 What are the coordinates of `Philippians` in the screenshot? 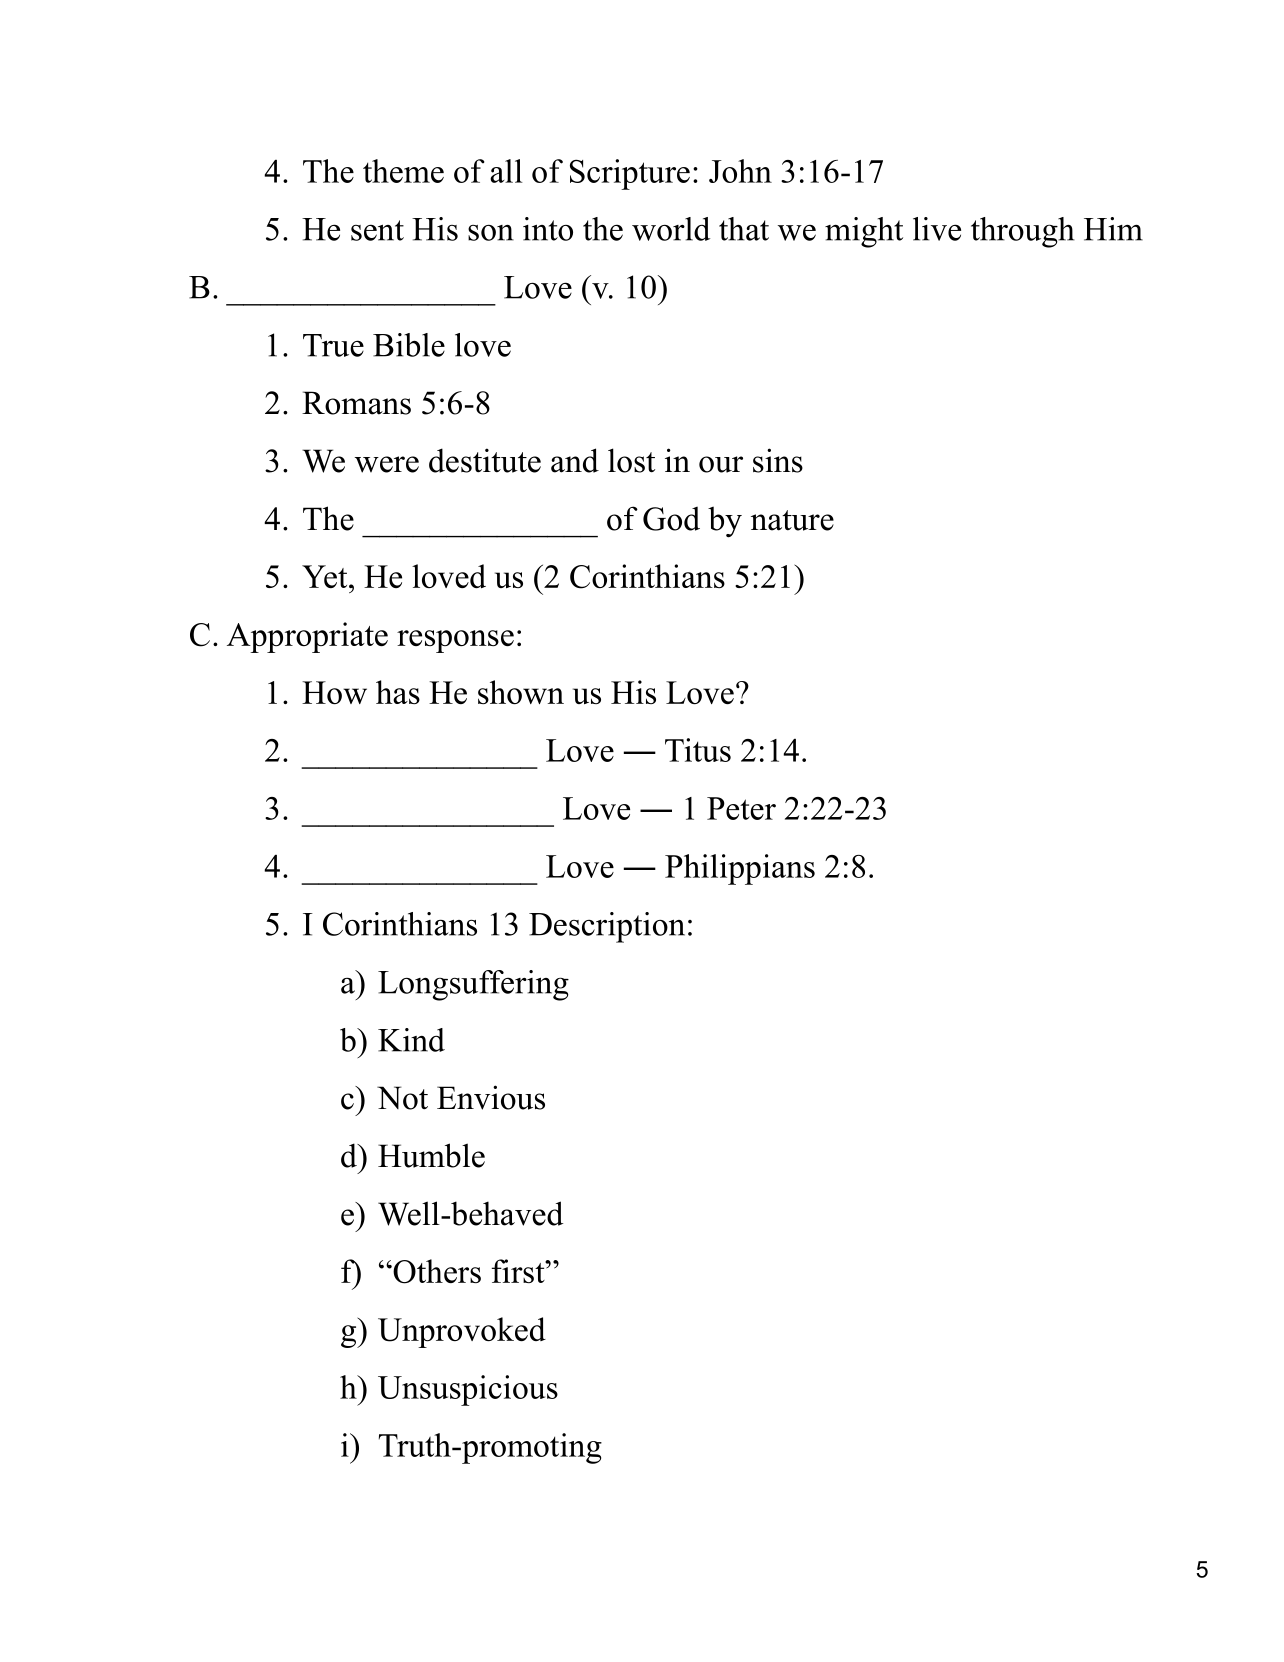 It's located at (740, 869).
